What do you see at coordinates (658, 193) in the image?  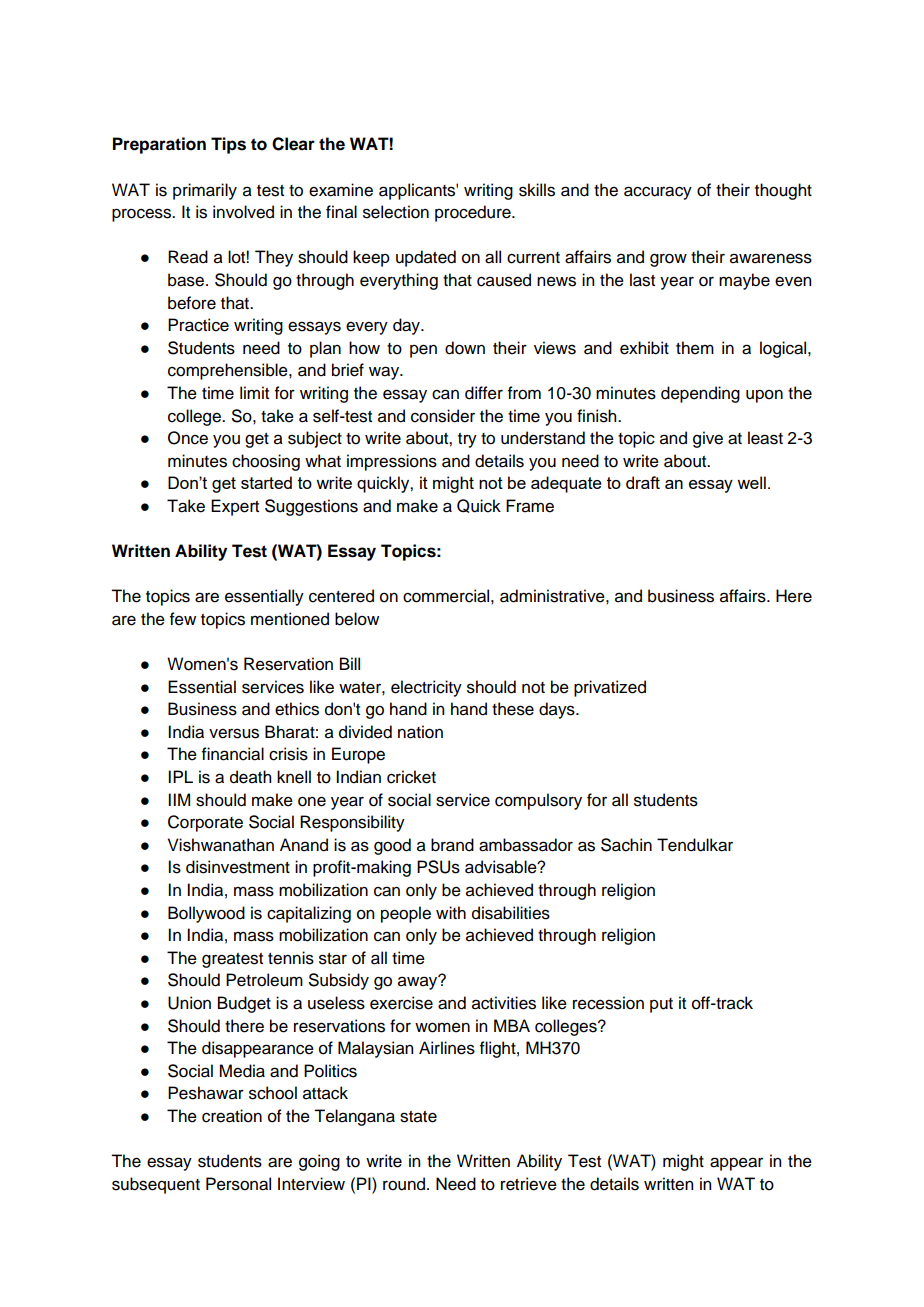 I see `accuracy` at bounding box center [658, 193].
